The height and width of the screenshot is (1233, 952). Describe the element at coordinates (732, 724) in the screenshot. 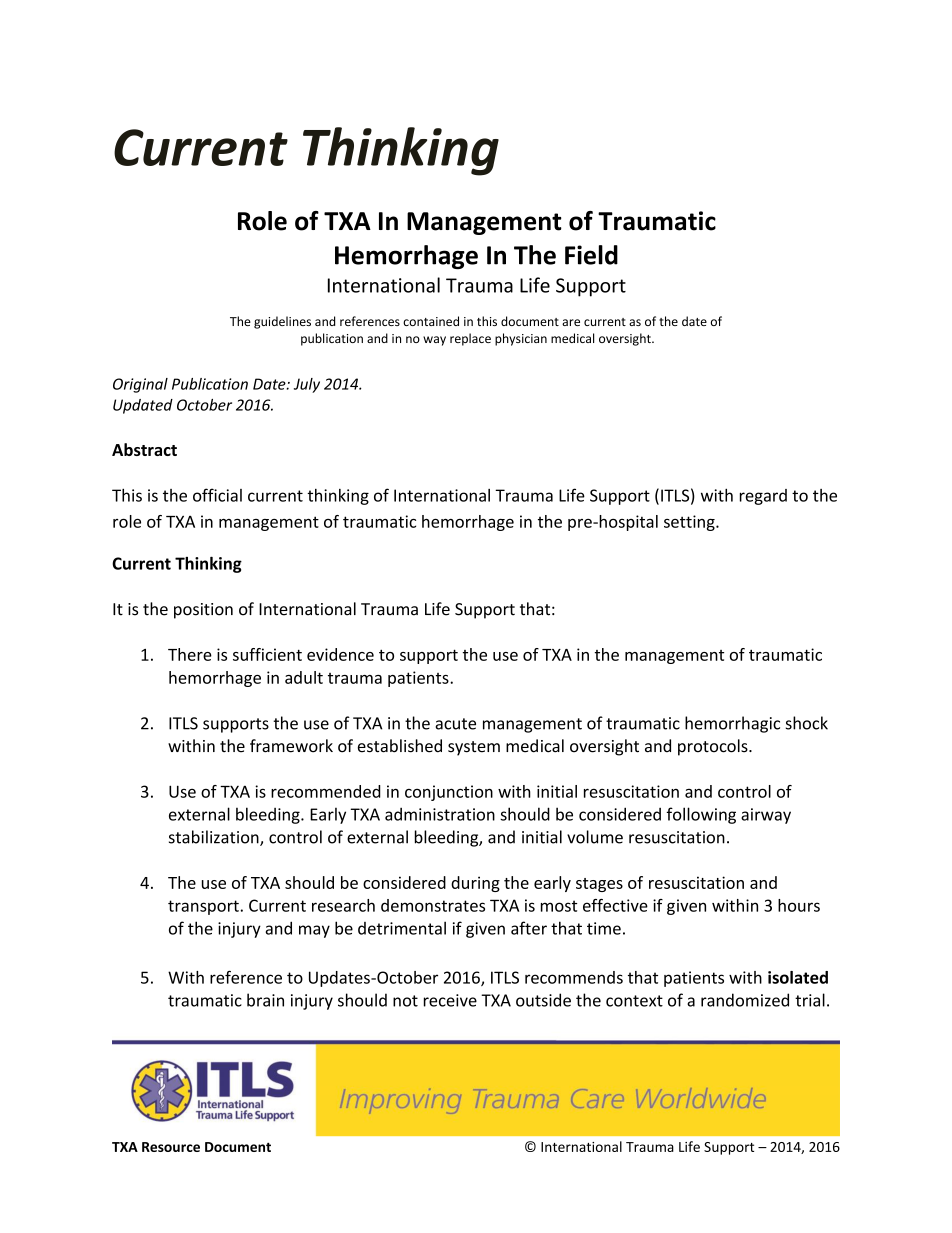

I see `hemorrhagic` at that location.
